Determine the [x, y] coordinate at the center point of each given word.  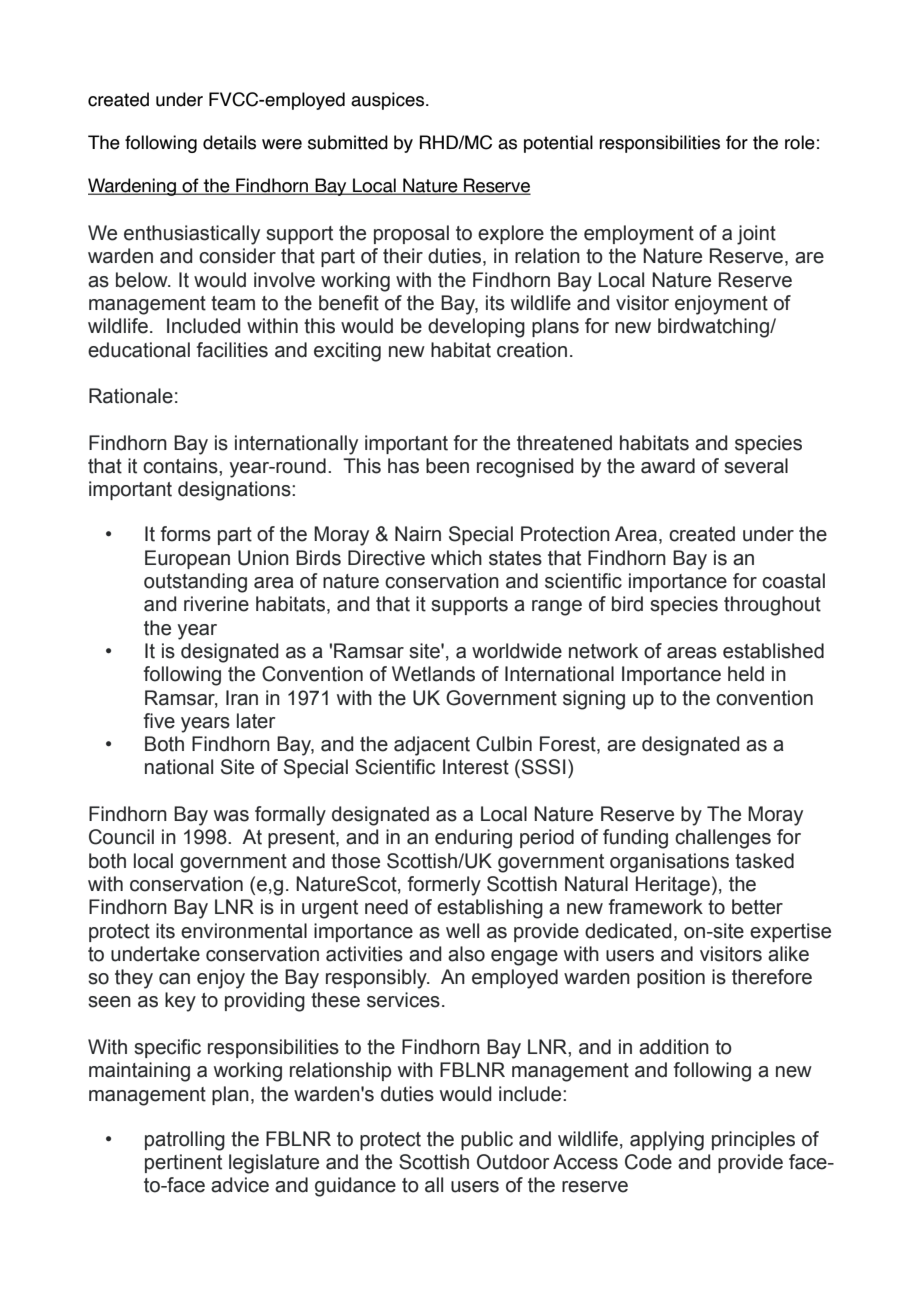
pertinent [183, 1163]
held [746, 674]
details [229, 142]
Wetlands [433, 674]
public [487, 1140]
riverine [216, 604]
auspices [389, 101]
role [800, 142]
